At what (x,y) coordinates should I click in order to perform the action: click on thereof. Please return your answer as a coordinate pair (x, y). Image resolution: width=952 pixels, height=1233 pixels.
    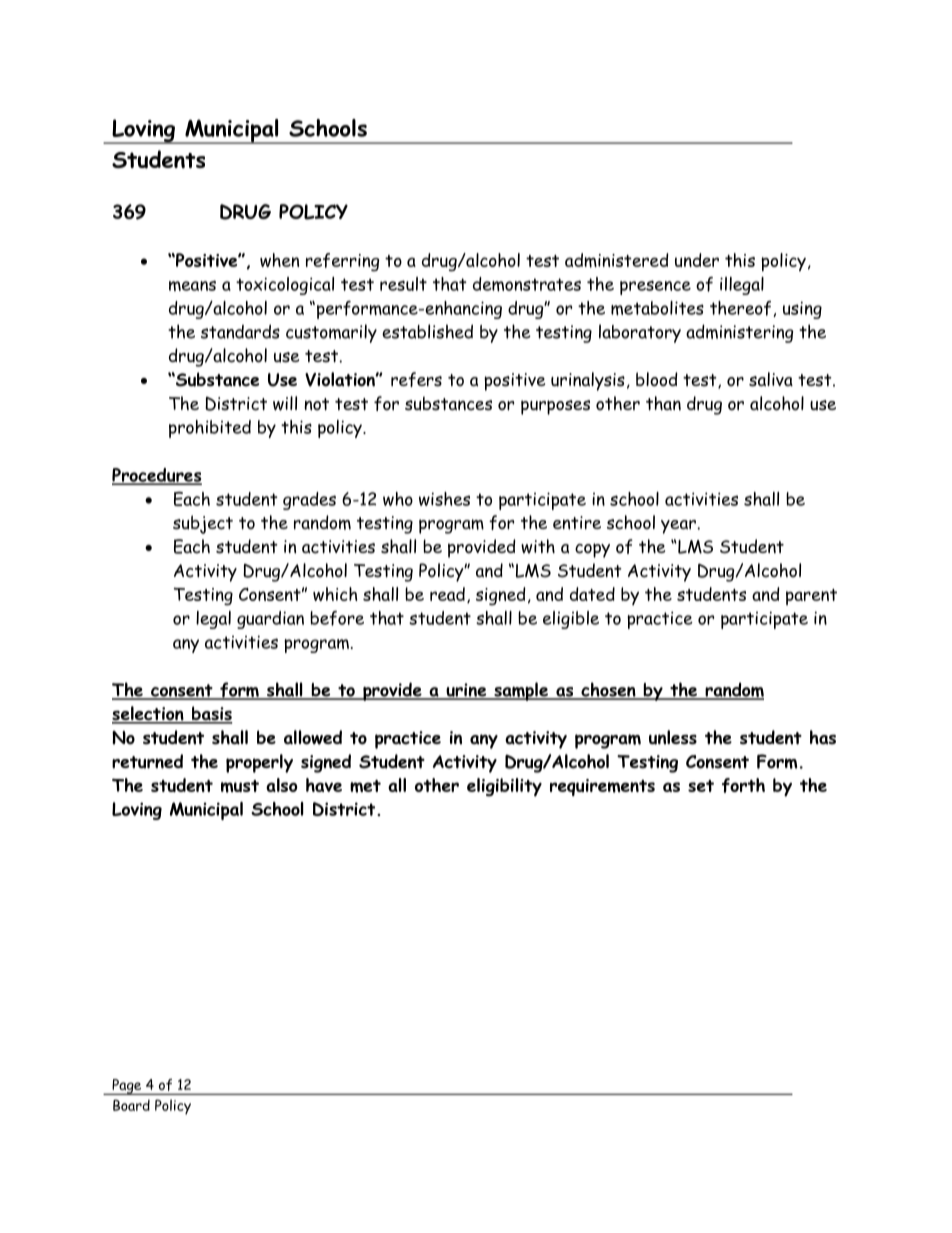
    Looking at the image, I should click on (742, 309).
